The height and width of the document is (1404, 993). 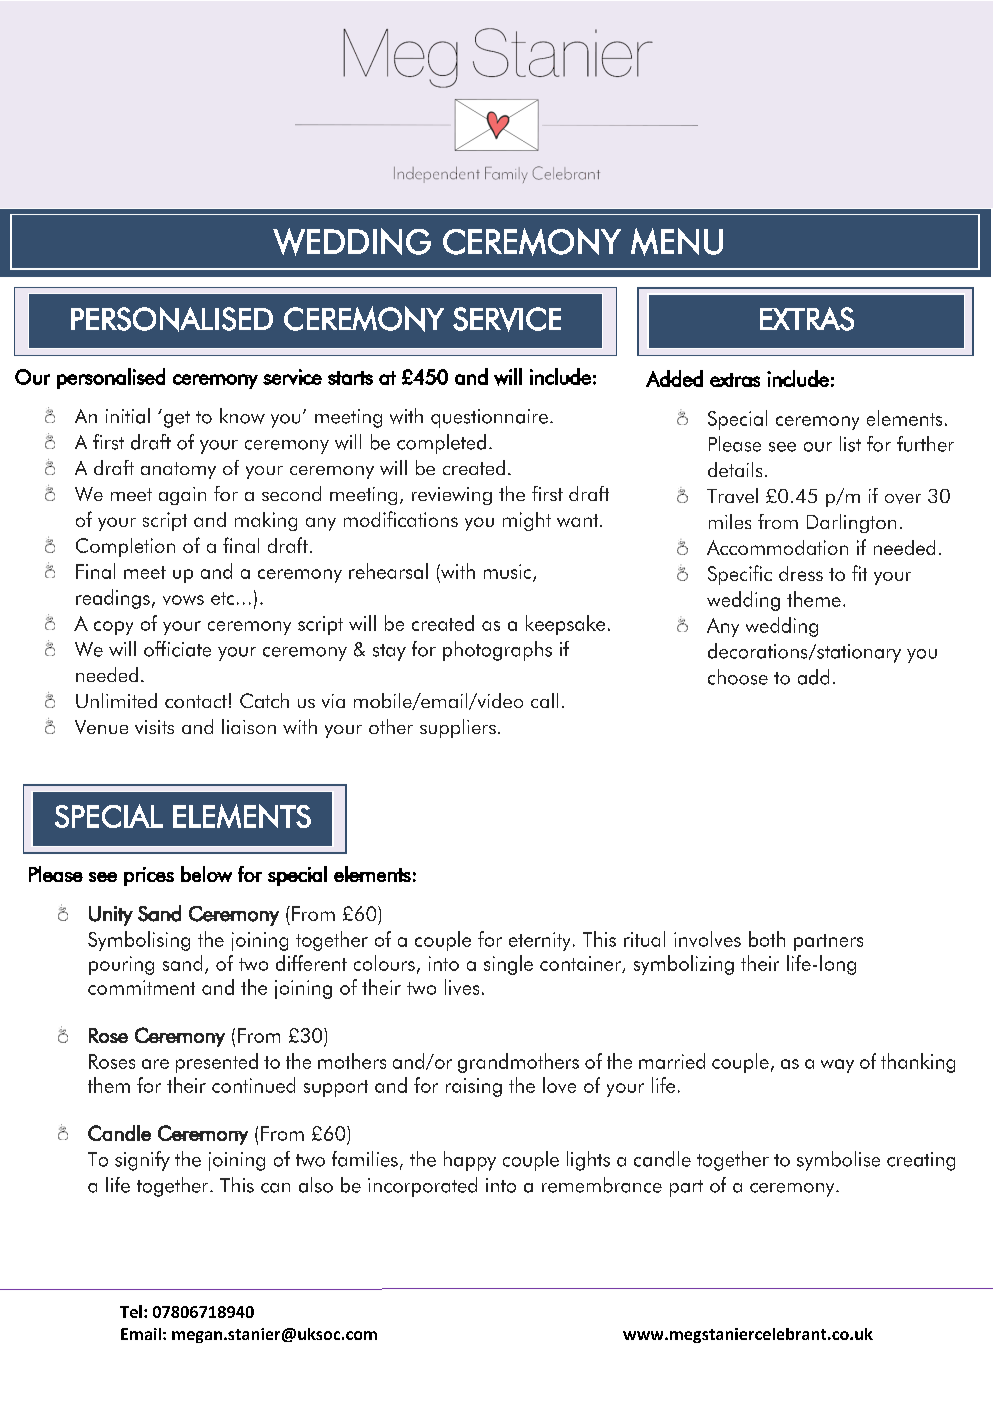 What do you see at coordinates (674, 378) in the document?
I see `Added` at bounding box center [674, 378].
